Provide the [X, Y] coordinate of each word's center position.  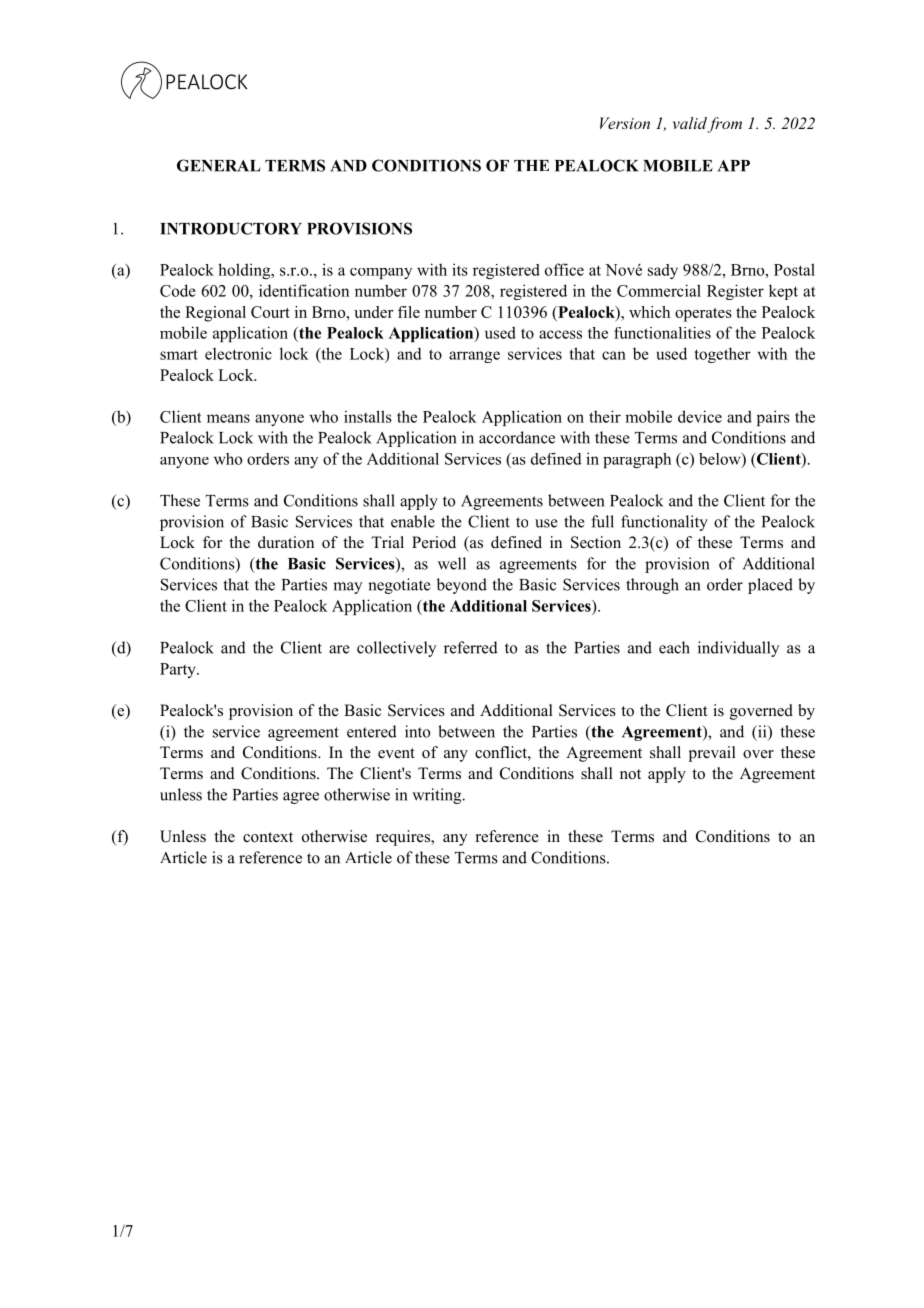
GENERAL [219, 165]
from [724, 125]
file [409, 312]
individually [738, 649]
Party [179, 670]
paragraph [637, 460]
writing [438, 796]
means [228, 418]
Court [270, 312]
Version [625, 123]
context [268, 837]
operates [703, 315]
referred [471, 647]
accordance [517, 437]
